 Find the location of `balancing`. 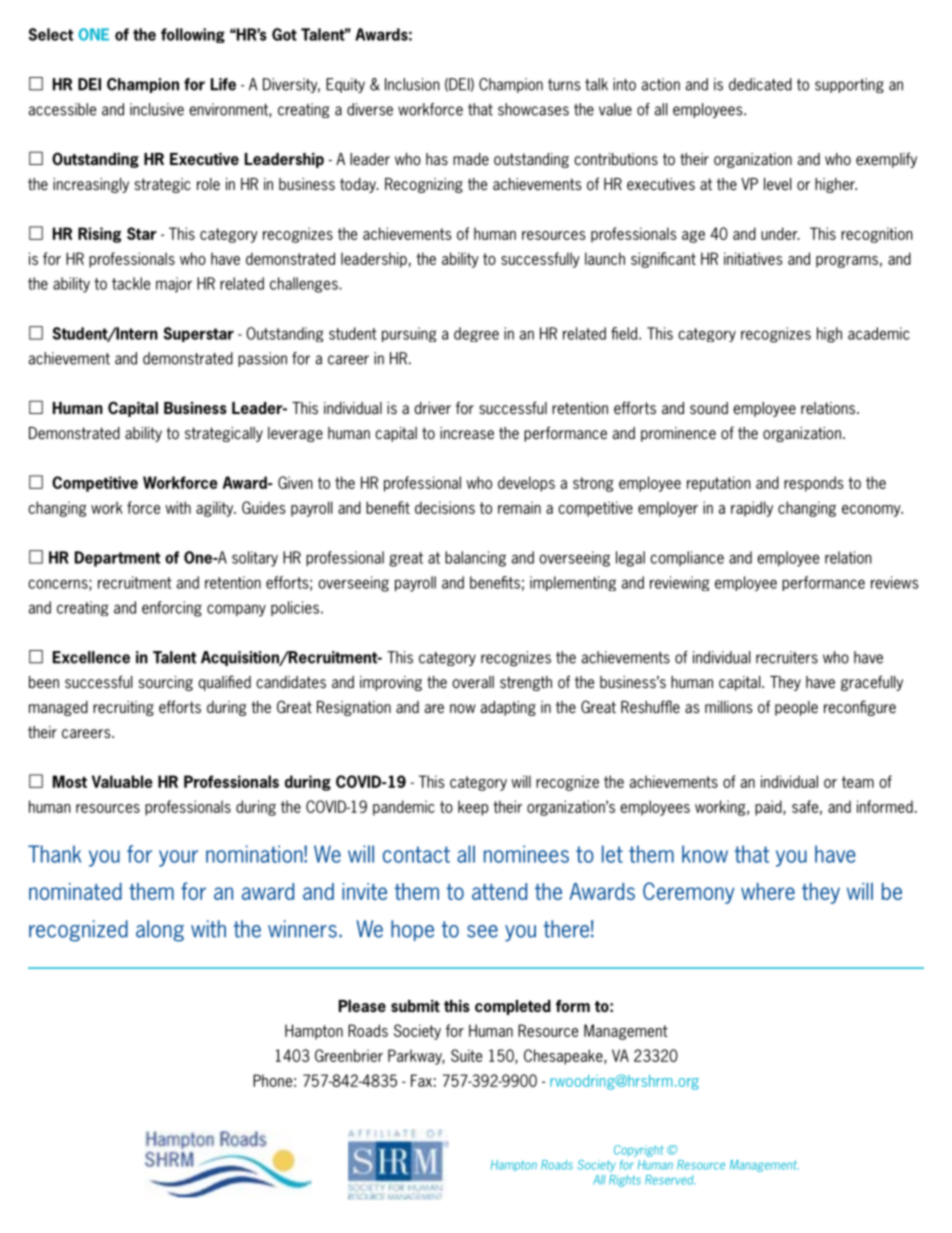

balancing is located at coordinates (475, 559).
